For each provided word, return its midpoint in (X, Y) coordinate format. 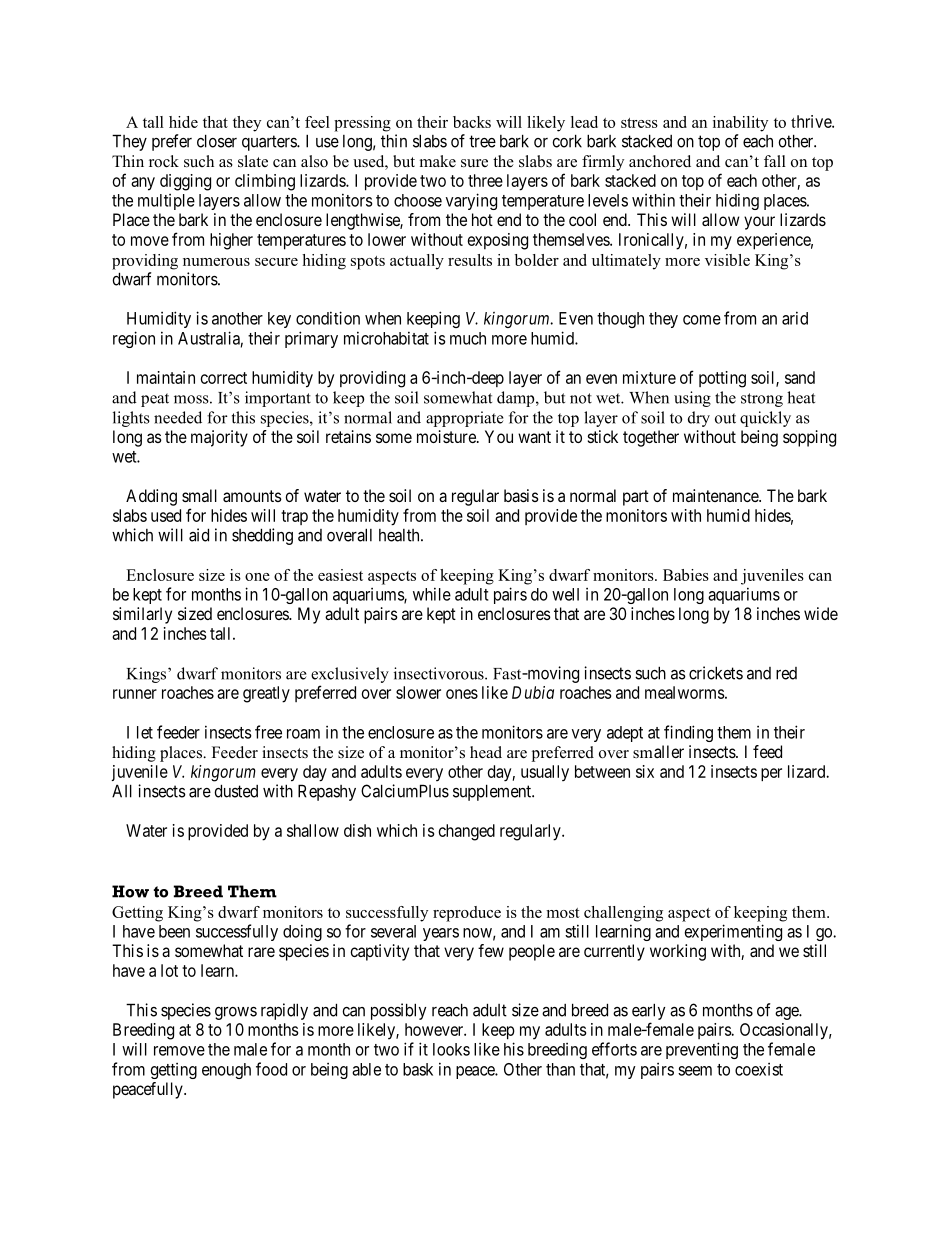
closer (217, 141)
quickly (765, 419)
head (486, 752)
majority (219, 438)
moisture (447, 436)
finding (688, 733)
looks (451, 1049)
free (268, 732)
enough (226, 1071)
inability (740, 124)
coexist (759, 1069)
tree (482, 141)
